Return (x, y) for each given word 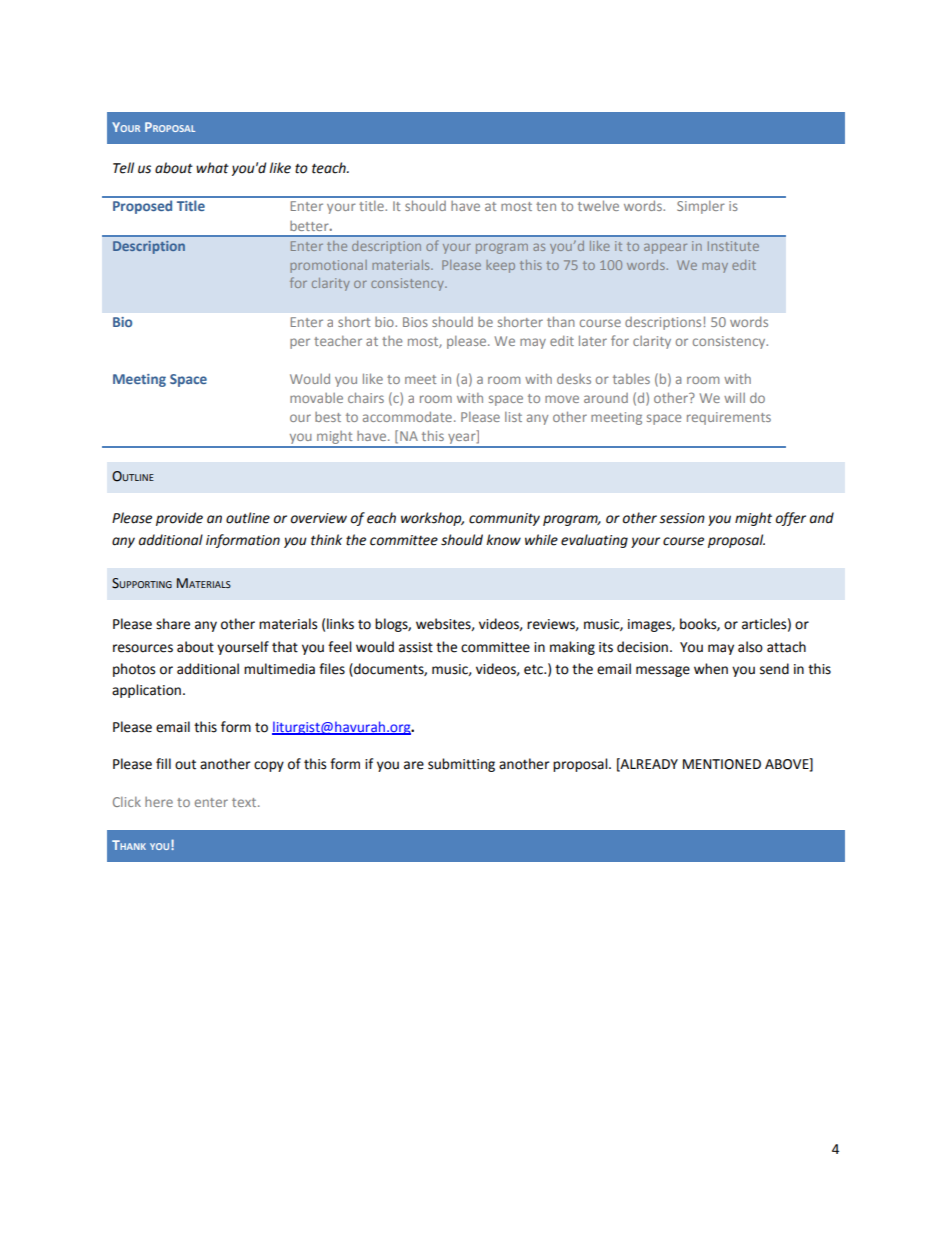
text (245, 802)
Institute (733, 246)
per (300, 343)
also (750, 647)
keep (500, 266)
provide (179, 519)
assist (416, 647)
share (173, 624)
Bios (415, 322)
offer (791, 519)
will (734, 397)
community (504, 519)
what (212, 168)
